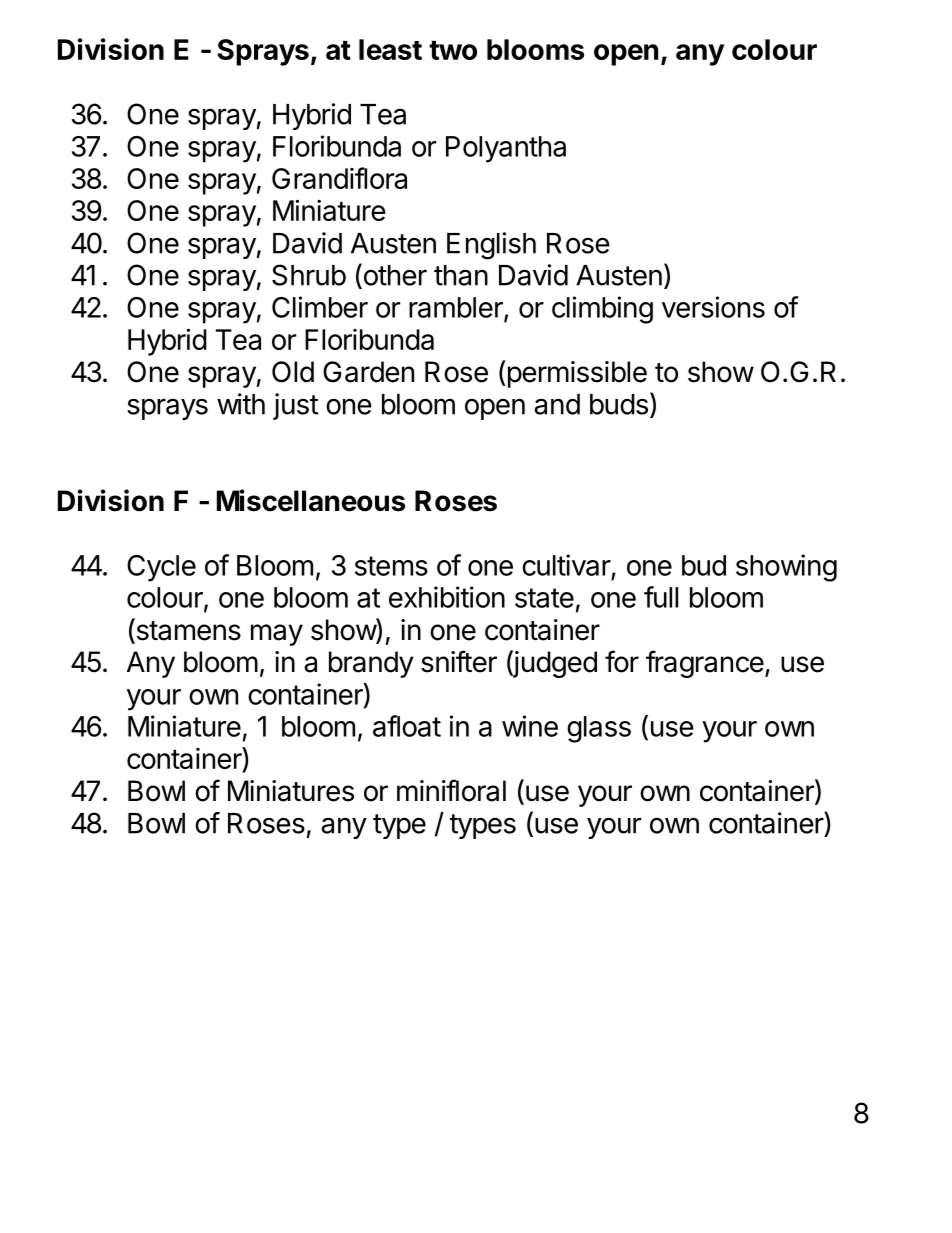  I want to click on glass, so click(599, 729).
